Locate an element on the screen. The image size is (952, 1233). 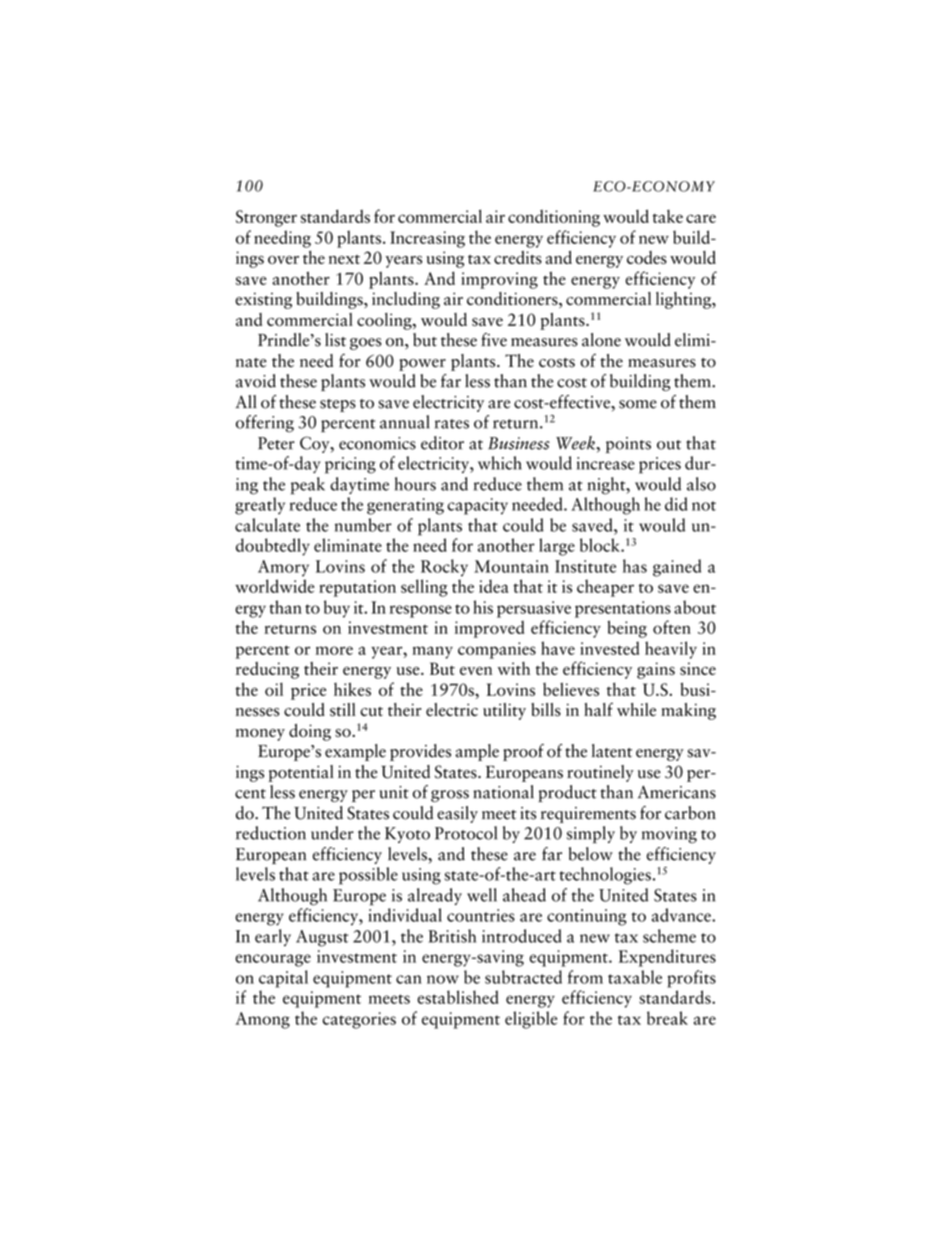
while is located at coordinates (636, 709).
